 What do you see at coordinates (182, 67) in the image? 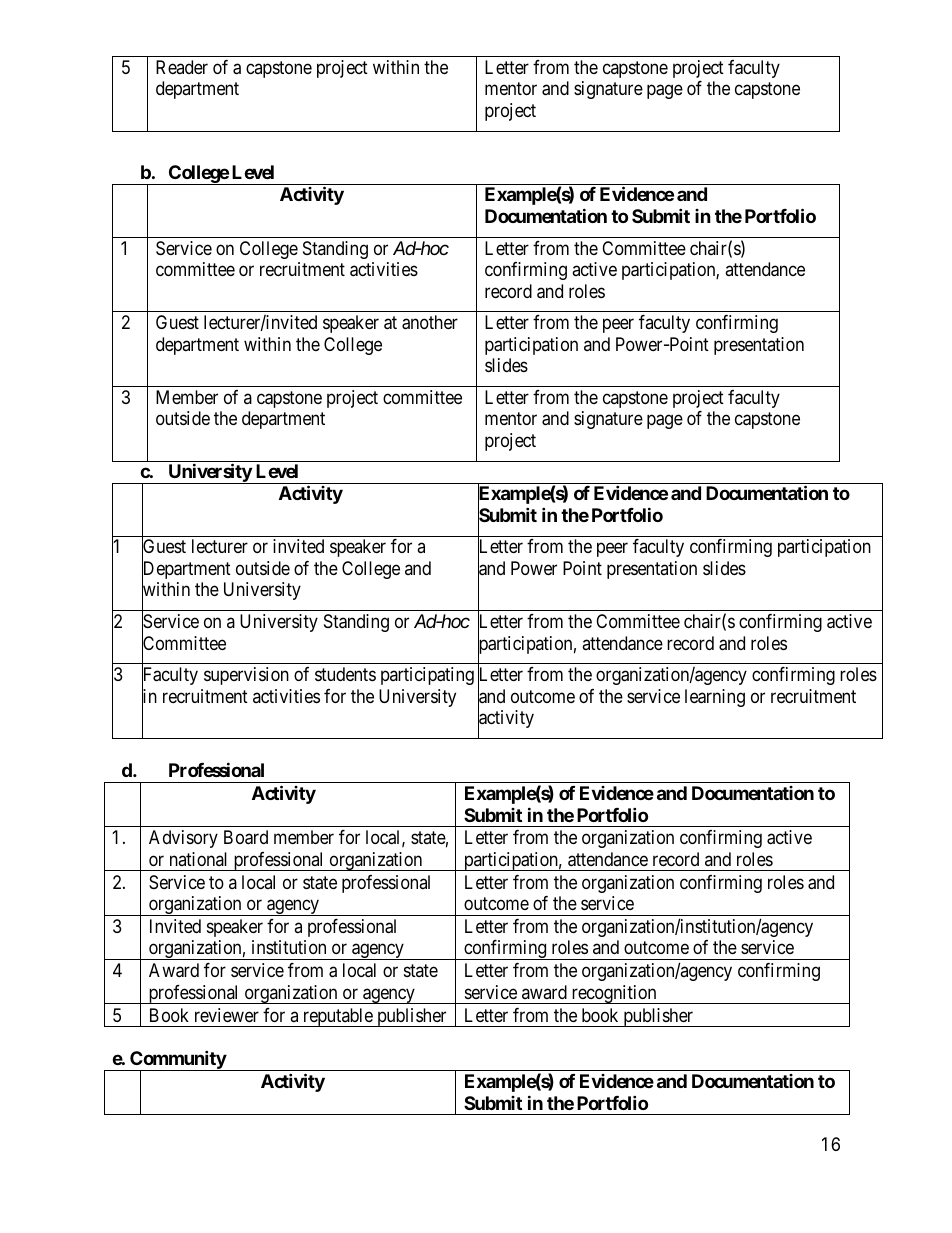
I see `Reader` at bounding box center [182, 67].
